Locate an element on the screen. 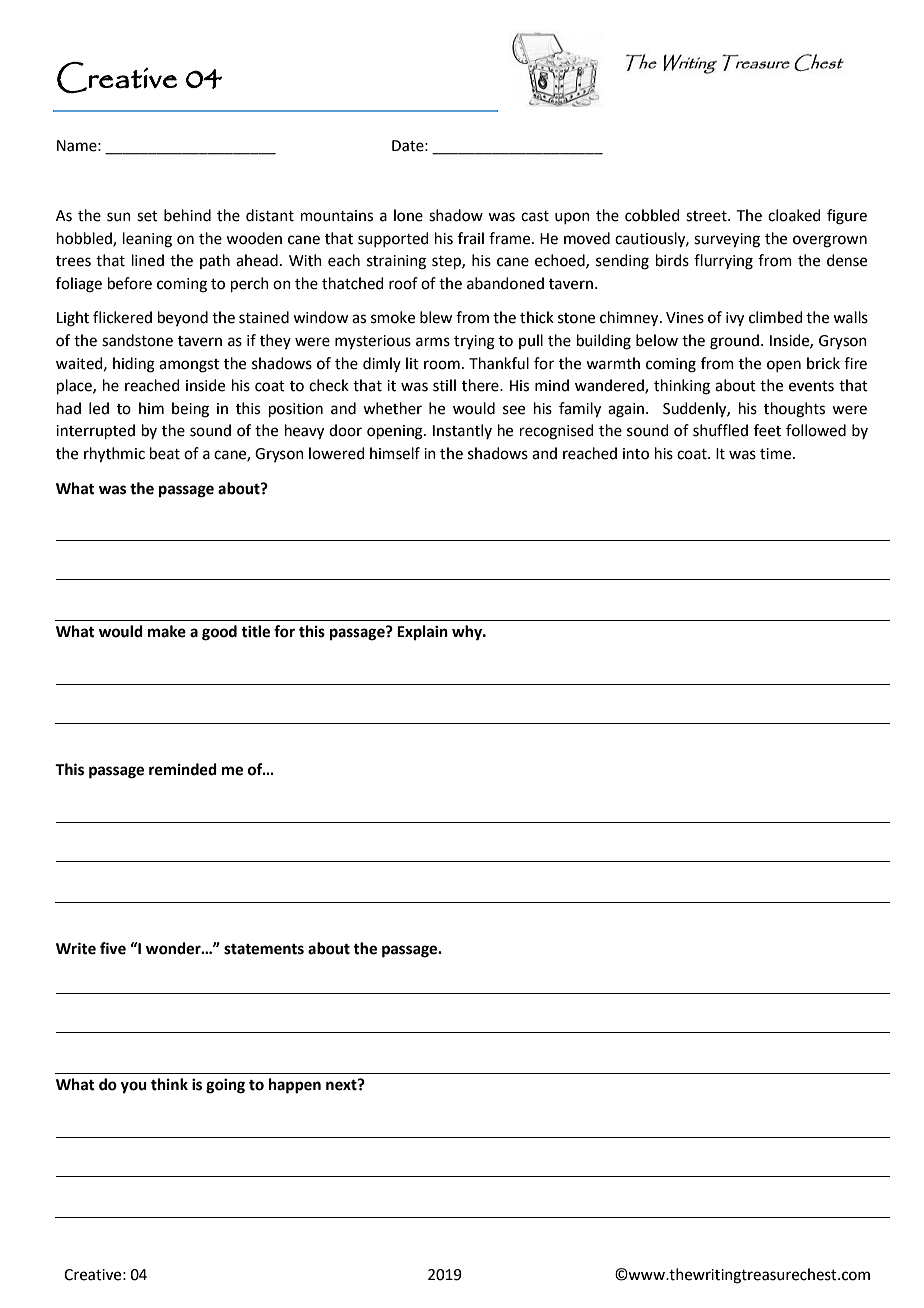 The width and height of the screenshot is (924, 1308). surveying is located at coordinates (727, 240).
